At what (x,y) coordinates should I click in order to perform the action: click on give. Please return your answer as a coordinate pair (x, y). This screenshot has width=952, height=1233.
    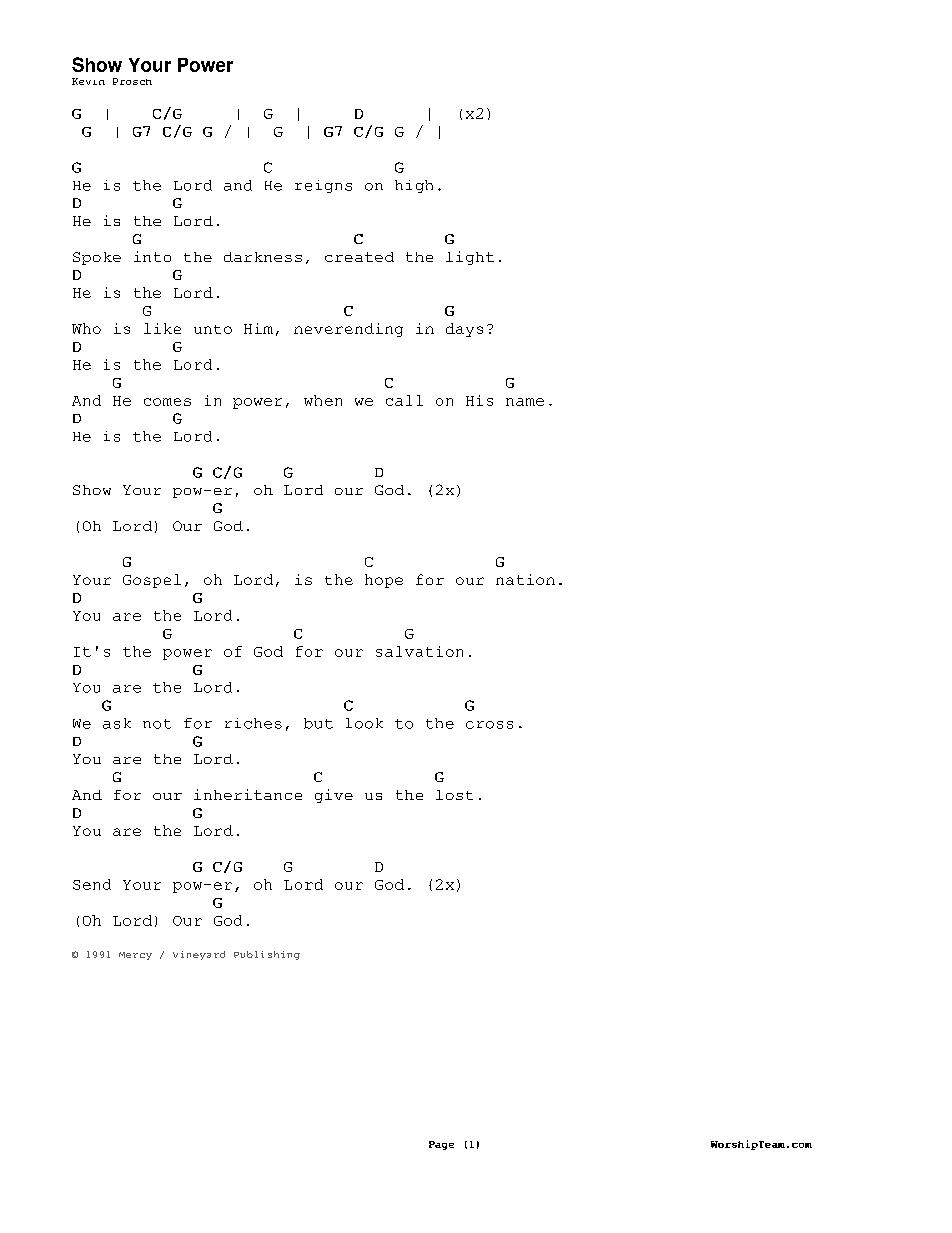
    Looking at the image, I should click on (334, 796).
